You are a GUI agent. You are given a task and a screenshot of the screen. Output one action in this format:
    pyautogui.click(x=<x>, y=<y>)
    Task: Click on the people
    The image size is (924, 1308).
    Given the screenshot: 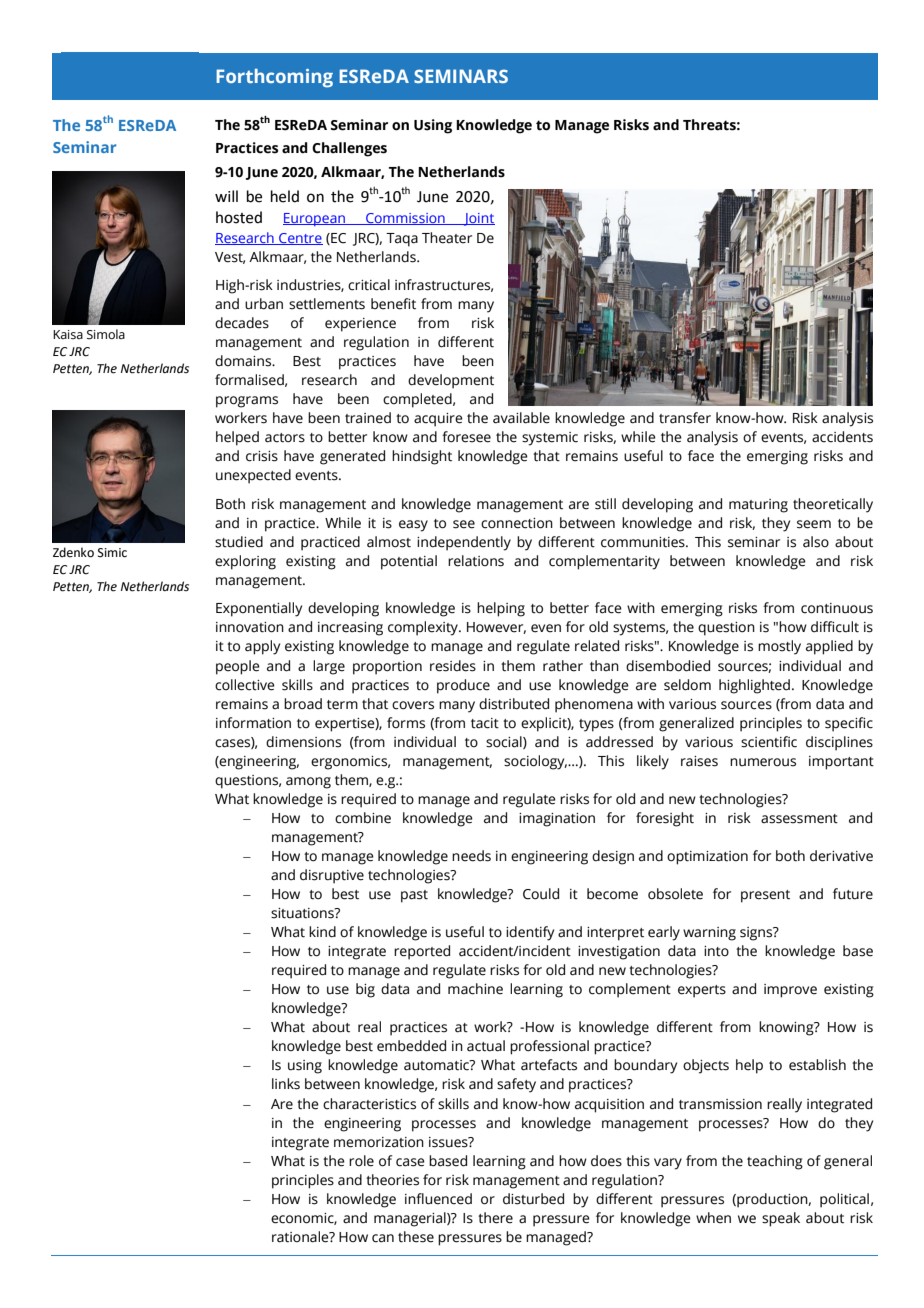 What is the action you would take?
    pyautogui.click(x=238, y=667)
